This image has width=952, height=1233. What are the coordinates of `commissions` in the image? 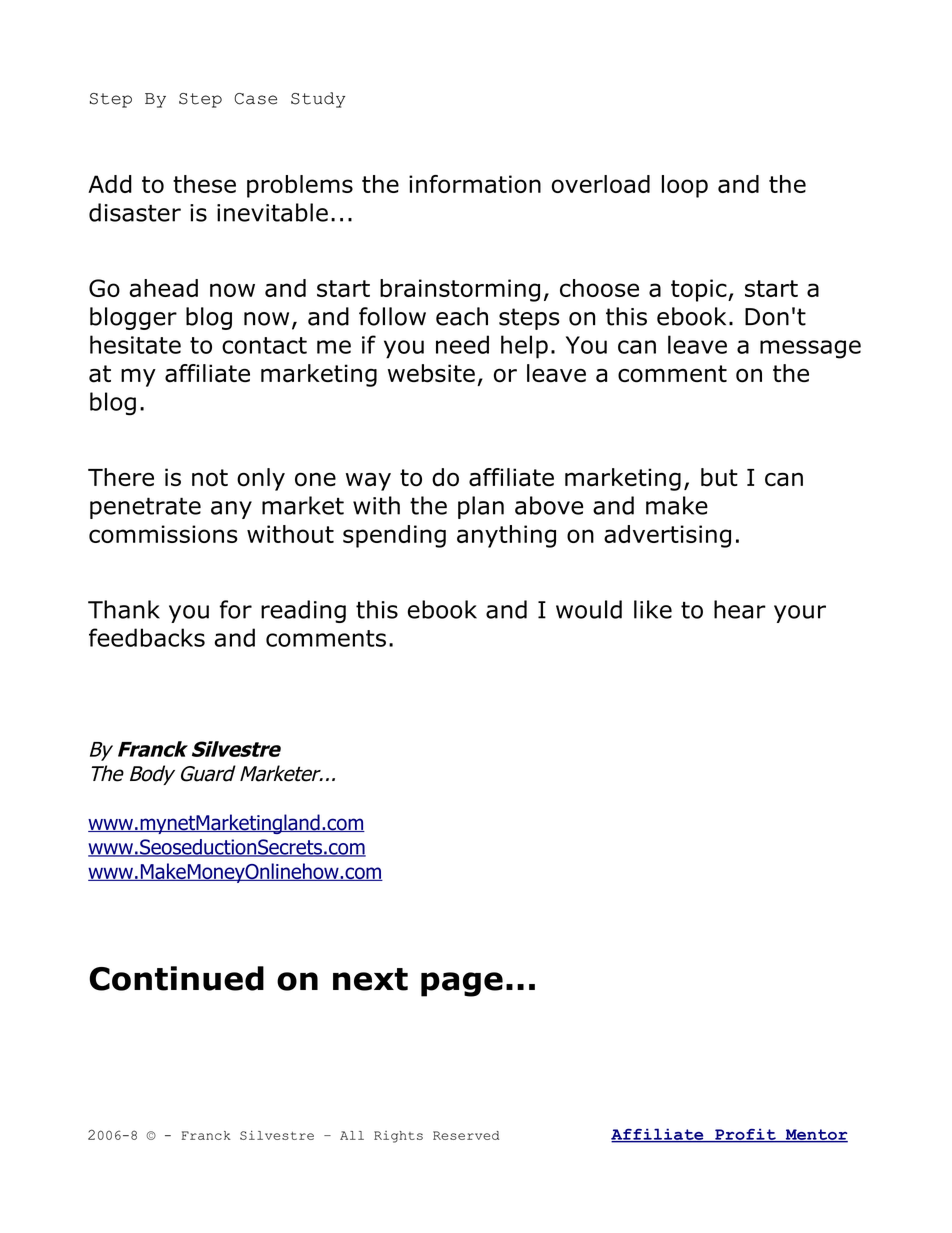 It's located at (163, 534).
